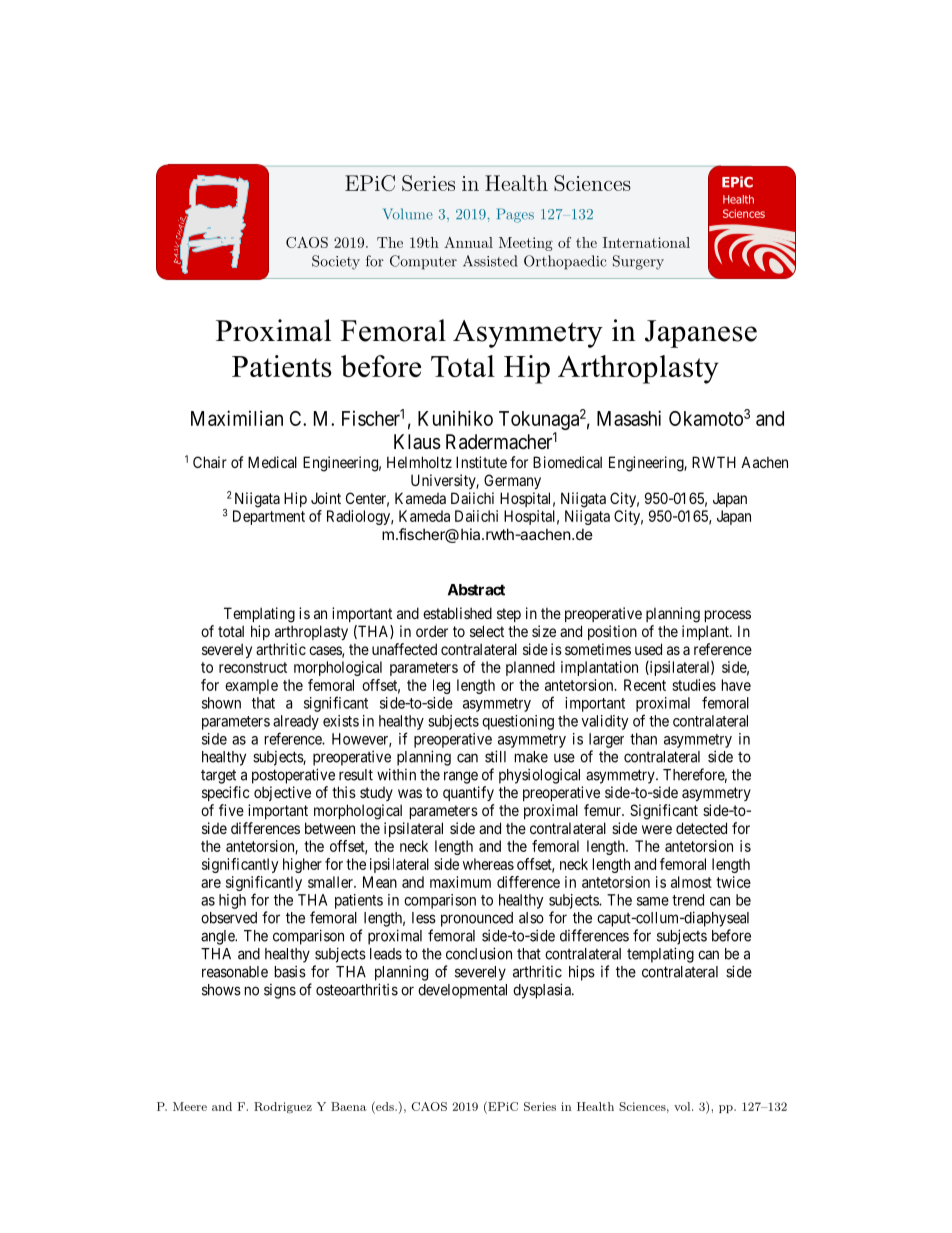 The image size is (952, 1233). What do you see at coordinates (728, 616) in the document?
I see `process` at bounding box center [728, 616].
